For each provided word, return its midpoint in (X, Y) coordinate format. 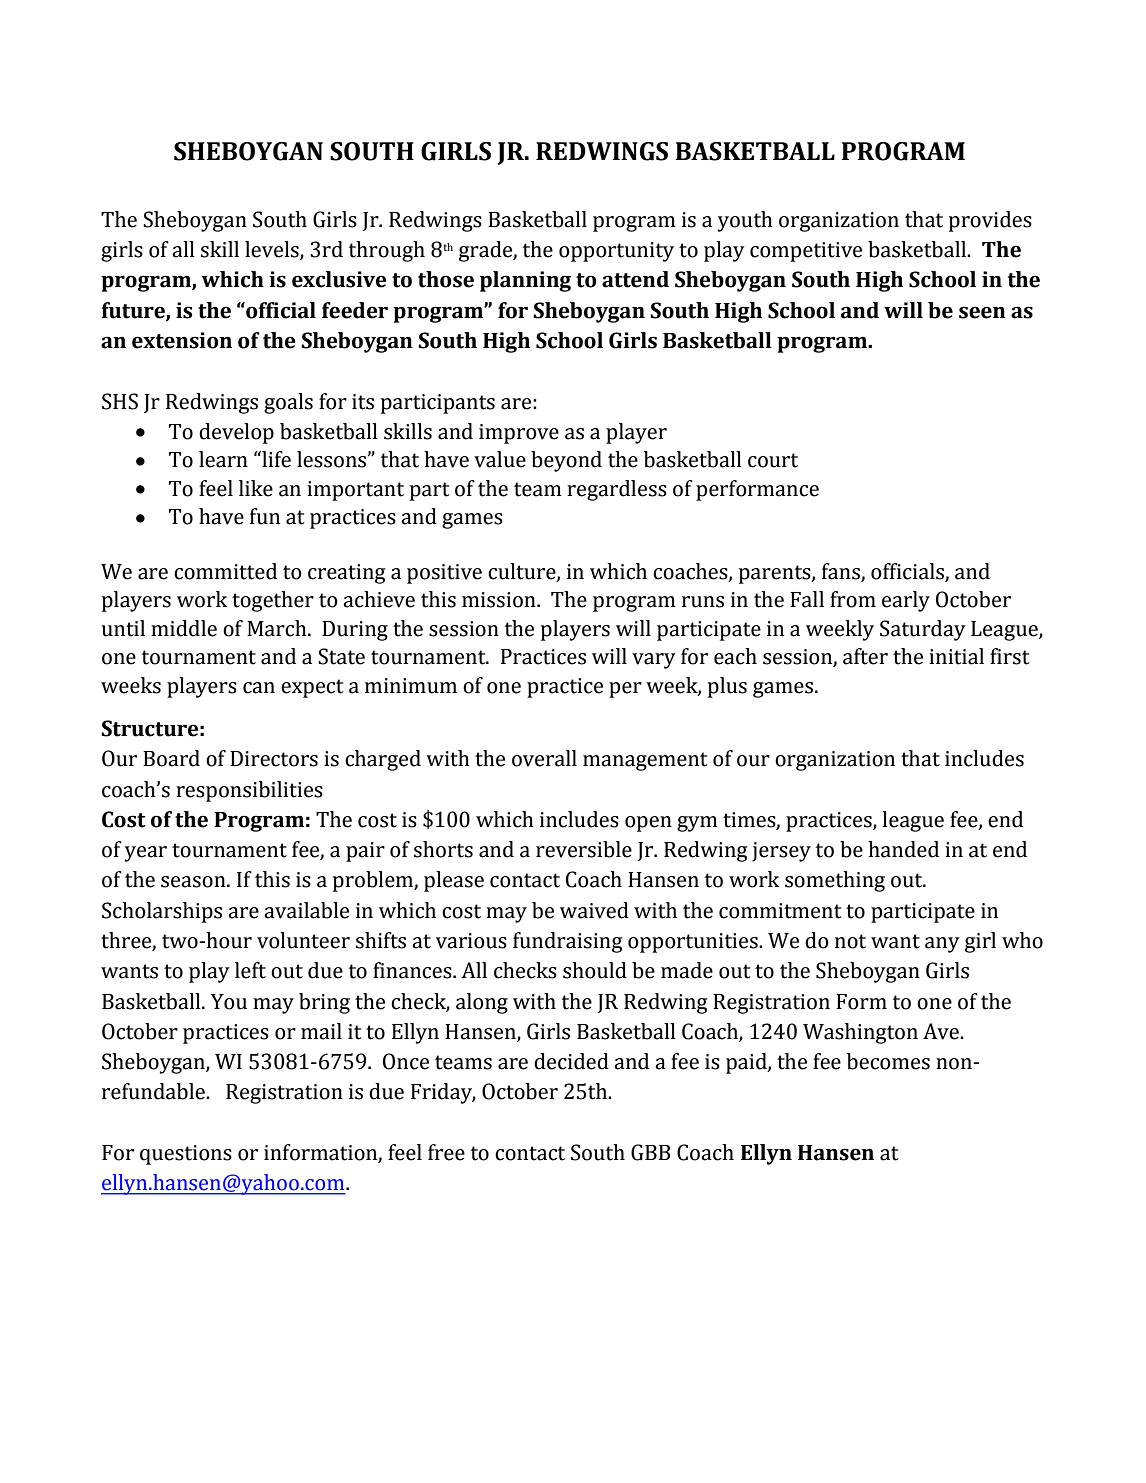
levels (273, 250)
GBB (650, 1152)
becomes (888, 1061)
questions (186, 1155)
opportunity (616, 252)
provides (990, 221)
